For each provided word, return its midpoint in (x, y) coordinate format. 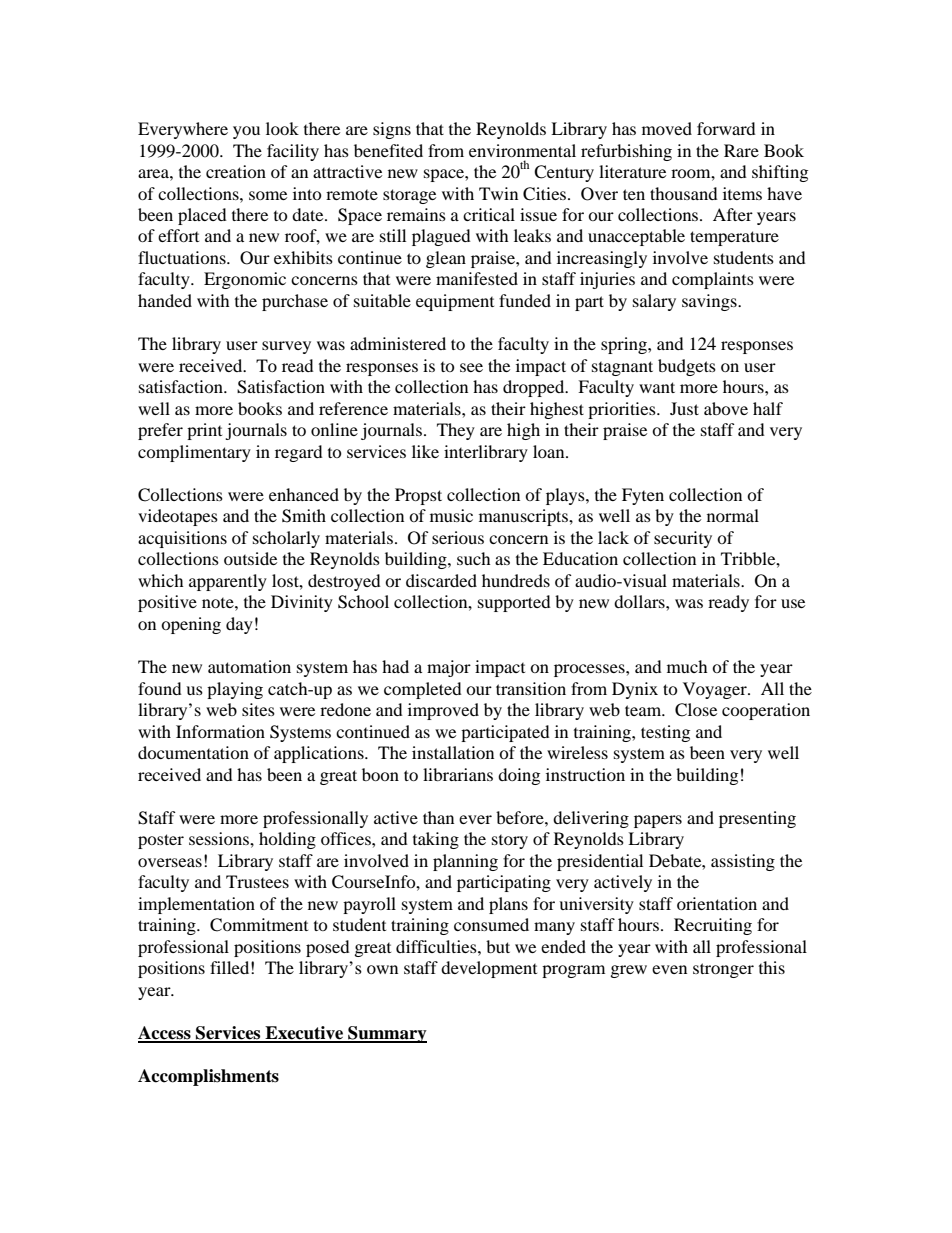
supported (514, 603)
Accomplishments (208, 1077)
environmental (522, 150)
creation (236, 171)
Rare (741, 150)
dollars (640, 601)
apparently (228, 582)
